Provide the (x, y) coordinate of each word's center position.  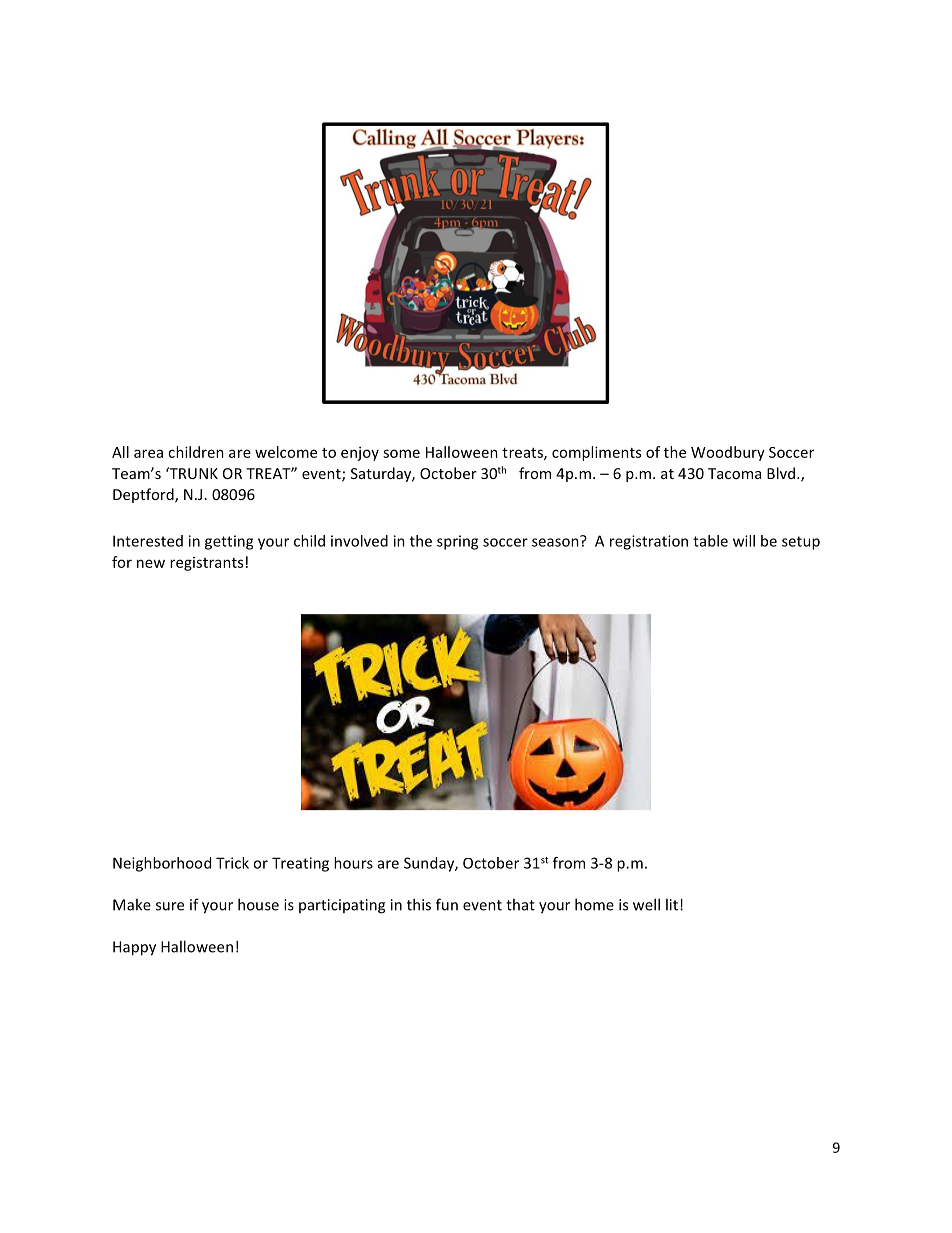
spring (457, 542)
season (556, 541)
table (710, 541)
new (151, 563)
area (148, 453)
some (401, 453)
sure (170, 906)
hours (353, 863)
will (744, 541)
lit (672, 904)
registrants (206, 564)
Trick (232, 863)
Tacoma (734, 473)
